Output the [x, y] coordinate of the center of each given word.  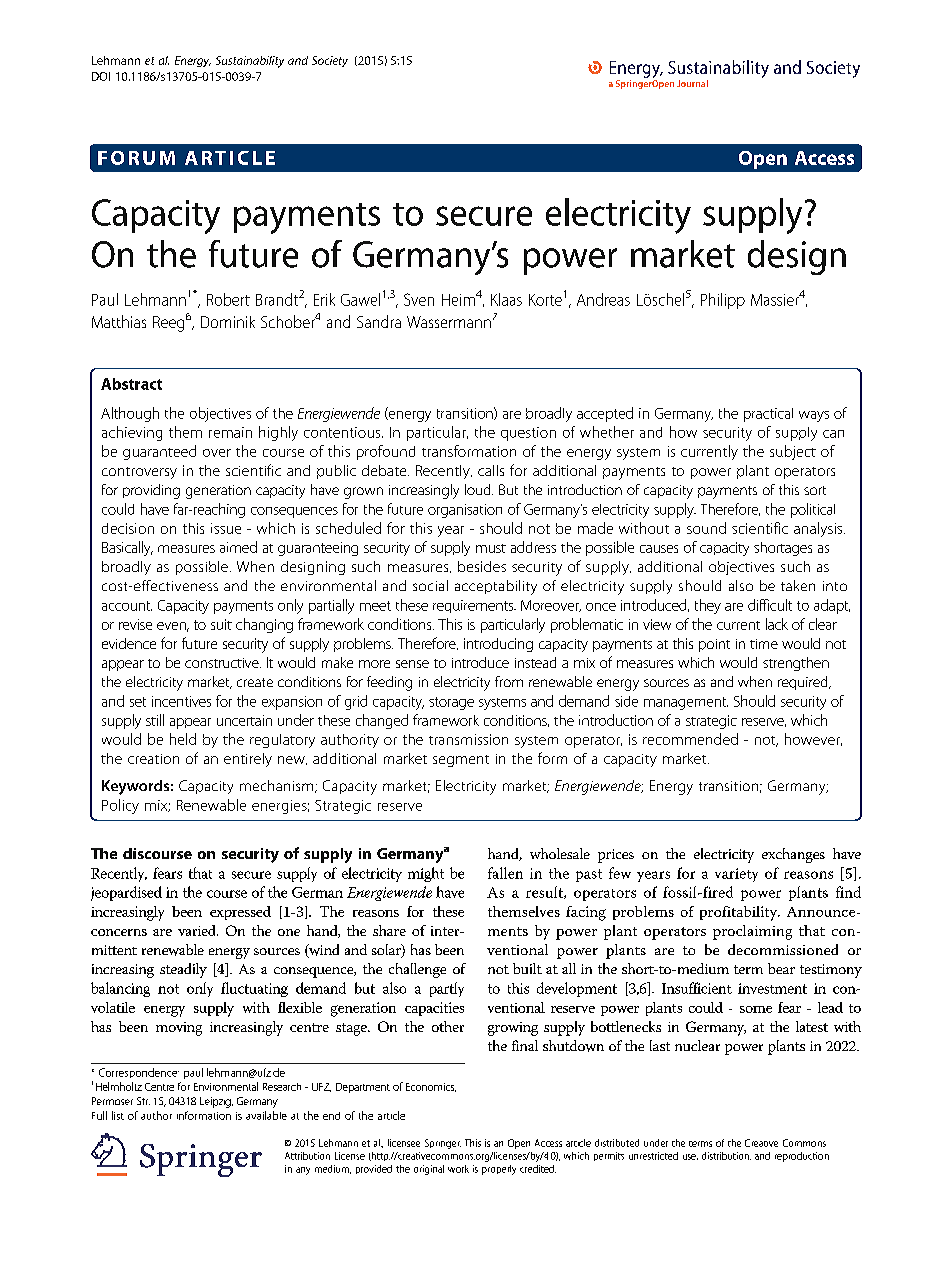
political [813, 510]
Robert [228, 299]
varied [198, 930]
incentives [181, 701]
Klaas [506, 299]
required [804, 683]
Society [330, 61]
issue [226, 528]
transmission [468, 739]
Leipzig [216, 1102]
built [527, 968]
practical [768, 415]
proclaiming [752, 932]
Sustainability [250, 62]
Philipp [723, 301]
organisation [465, 511]
